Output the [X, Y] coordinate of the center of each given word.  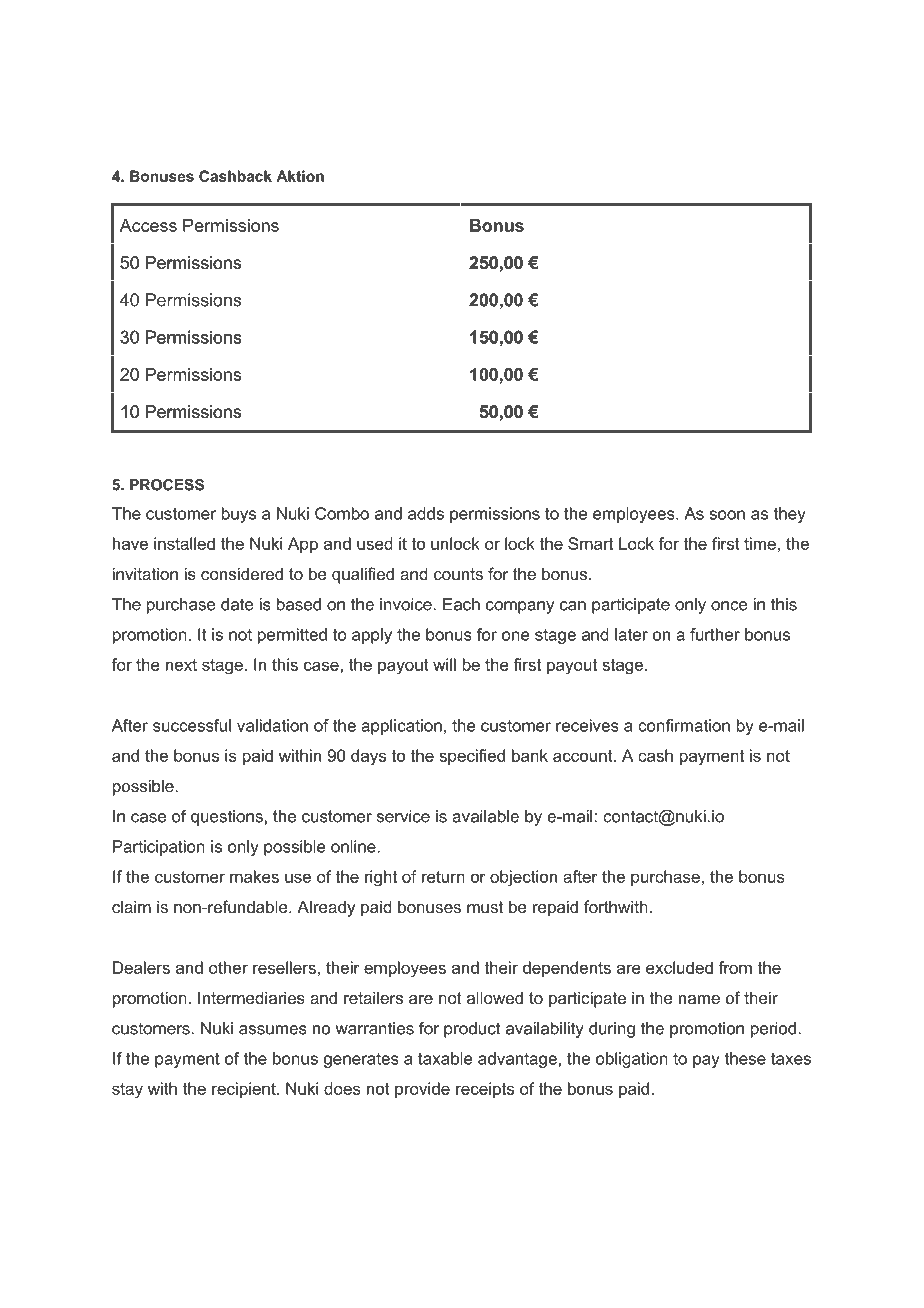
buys [239, 515]
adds [426, 513]
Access [148, 225]
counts [458, 574]
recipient [245, 1090]
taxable [445, 1058]
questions [227, 818]
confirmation [684, 725]
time [760, 543]
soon [727, 515]
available [485, 816]
